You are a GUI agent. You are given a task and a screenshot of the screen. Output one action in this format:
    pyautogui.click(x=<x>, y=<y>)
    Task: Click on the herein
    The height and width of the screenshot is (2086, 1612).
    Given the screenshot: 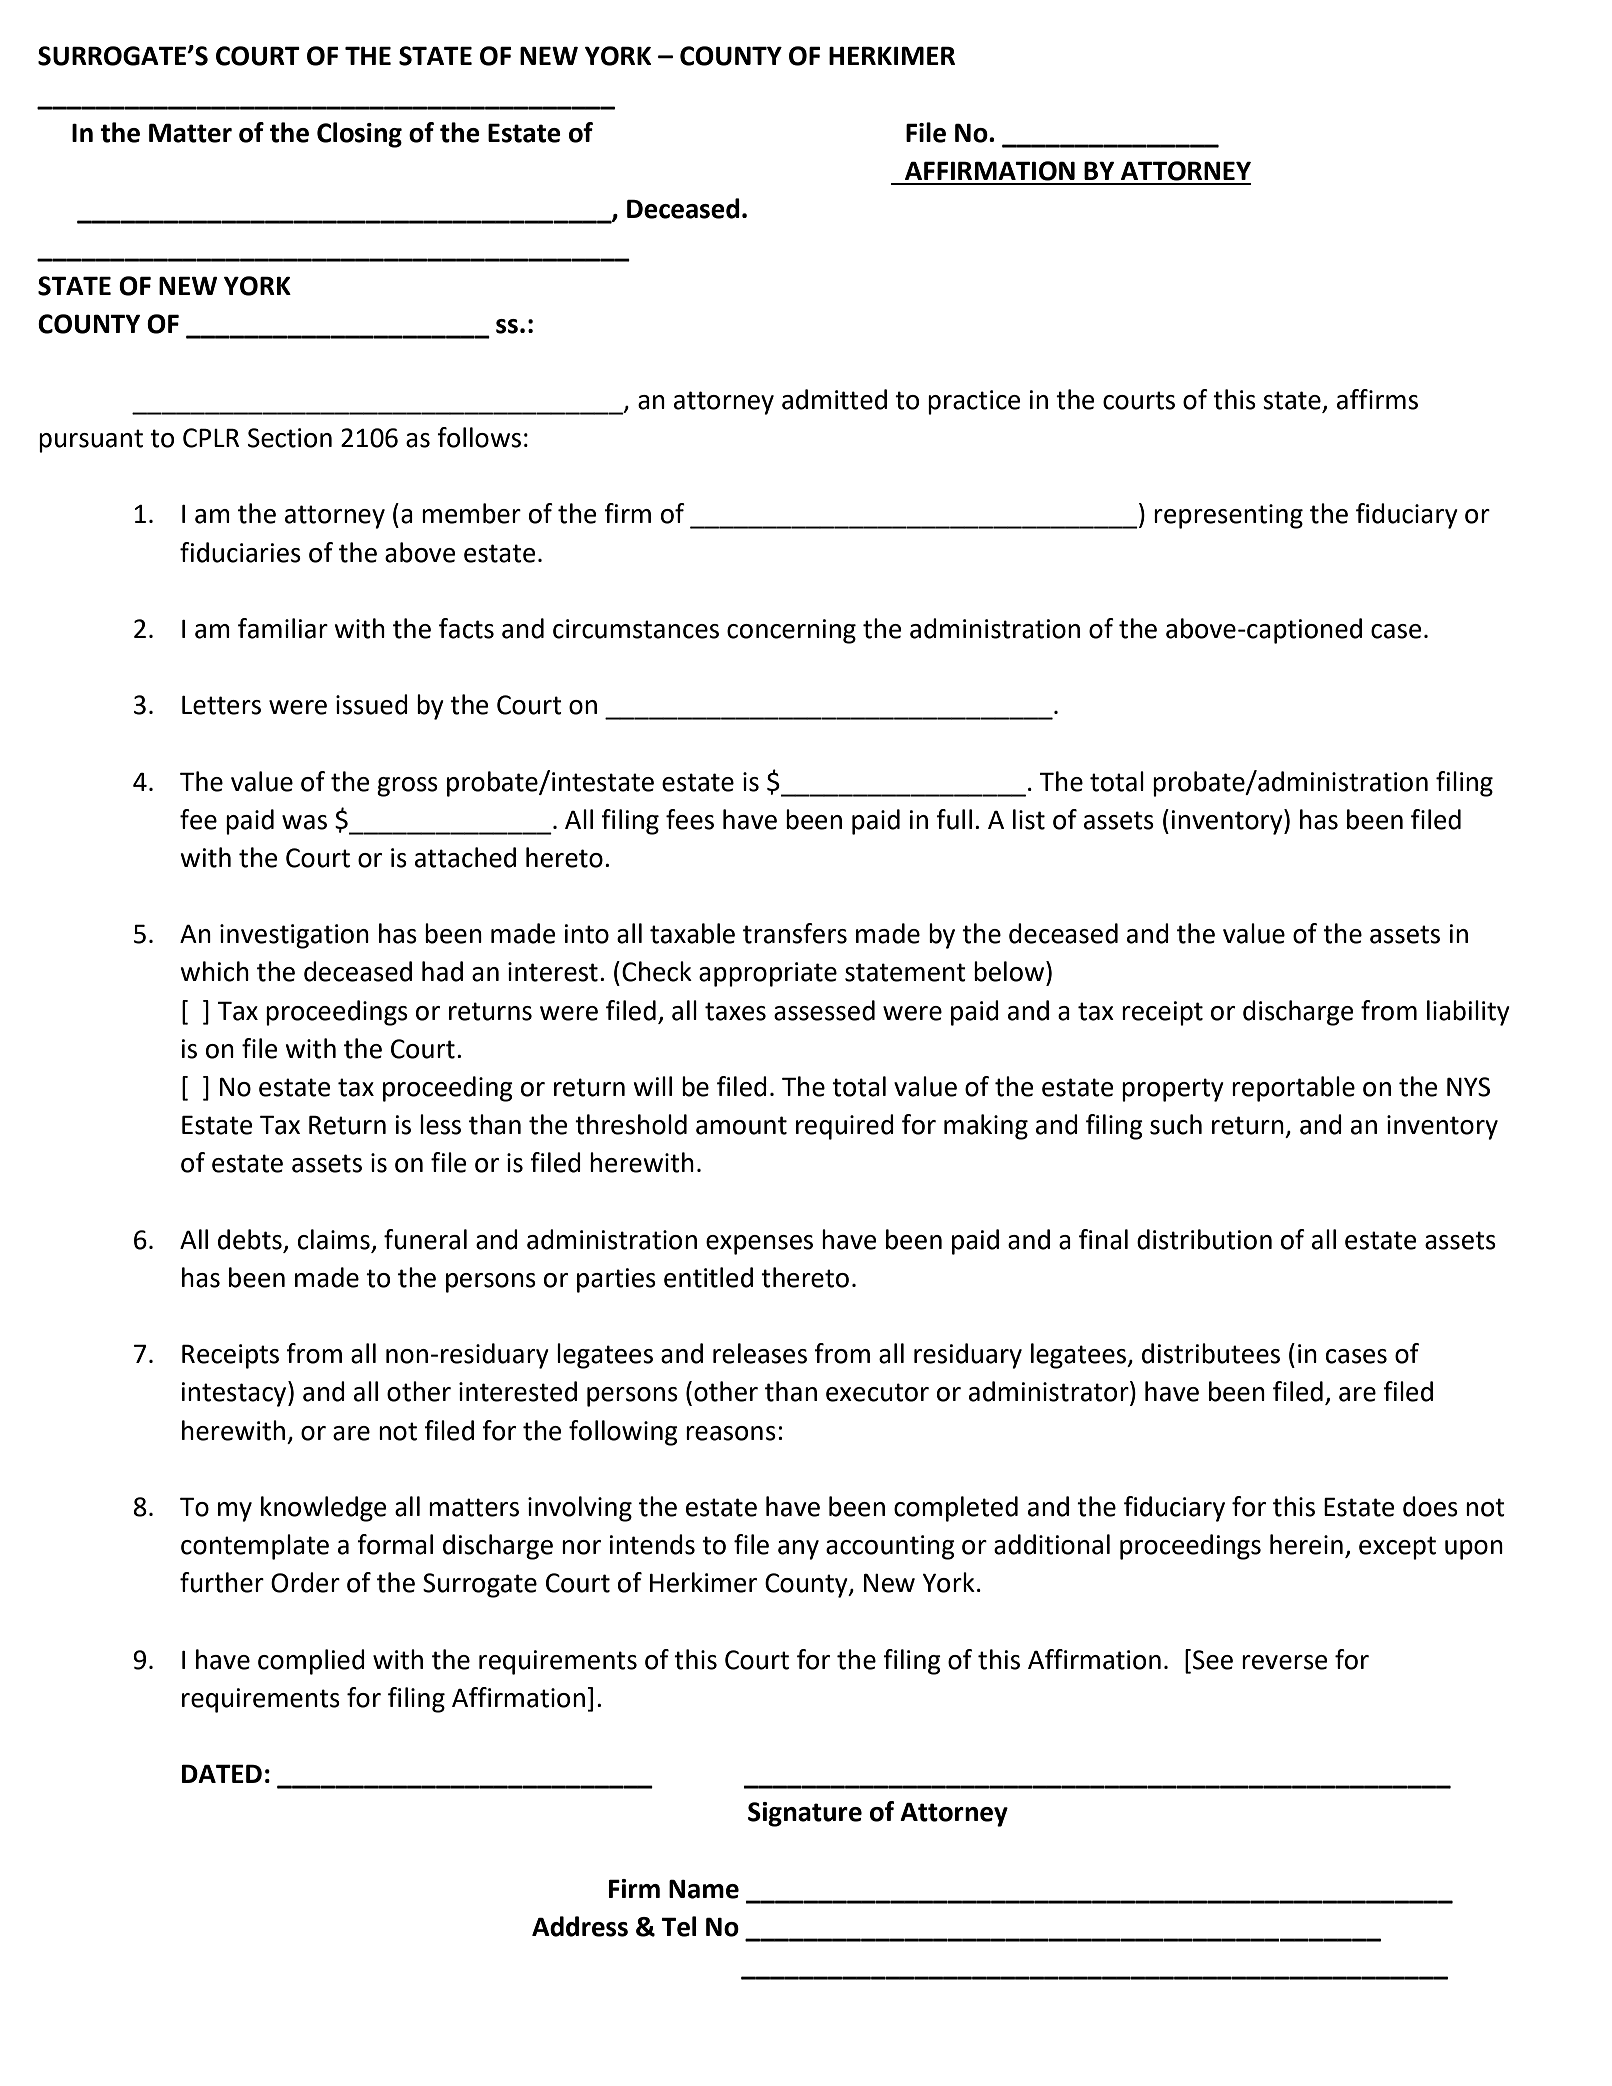 What is the action you would take?
    pyautogui.click(x=1306, y=1544)
